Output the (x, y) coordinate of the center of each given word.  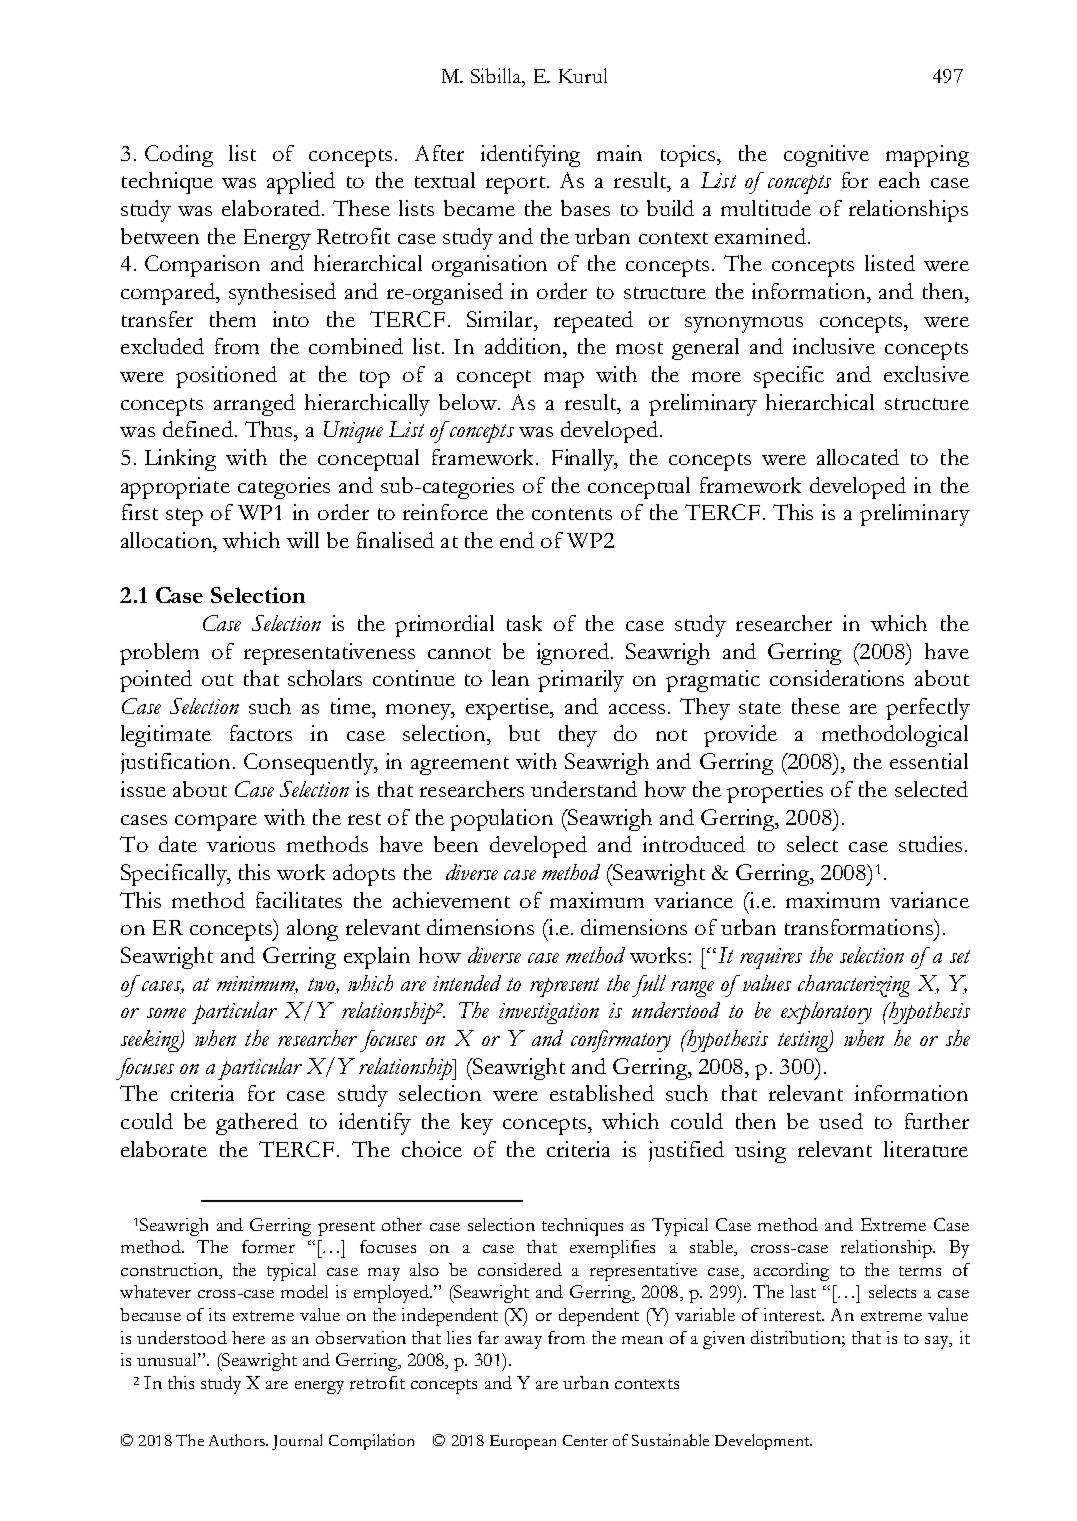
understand (584, 789)
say (938, 1342)
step (184, 517)
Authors (238, 1440)
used (841, 1121)
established (602, 1093)
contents (572, 514)
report (515, 185)
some (166, 1013)
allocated (858, 457)
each (899, 180)
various (241, 844)
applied (301, 183)
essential (929, 761)
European (523, 1442)
